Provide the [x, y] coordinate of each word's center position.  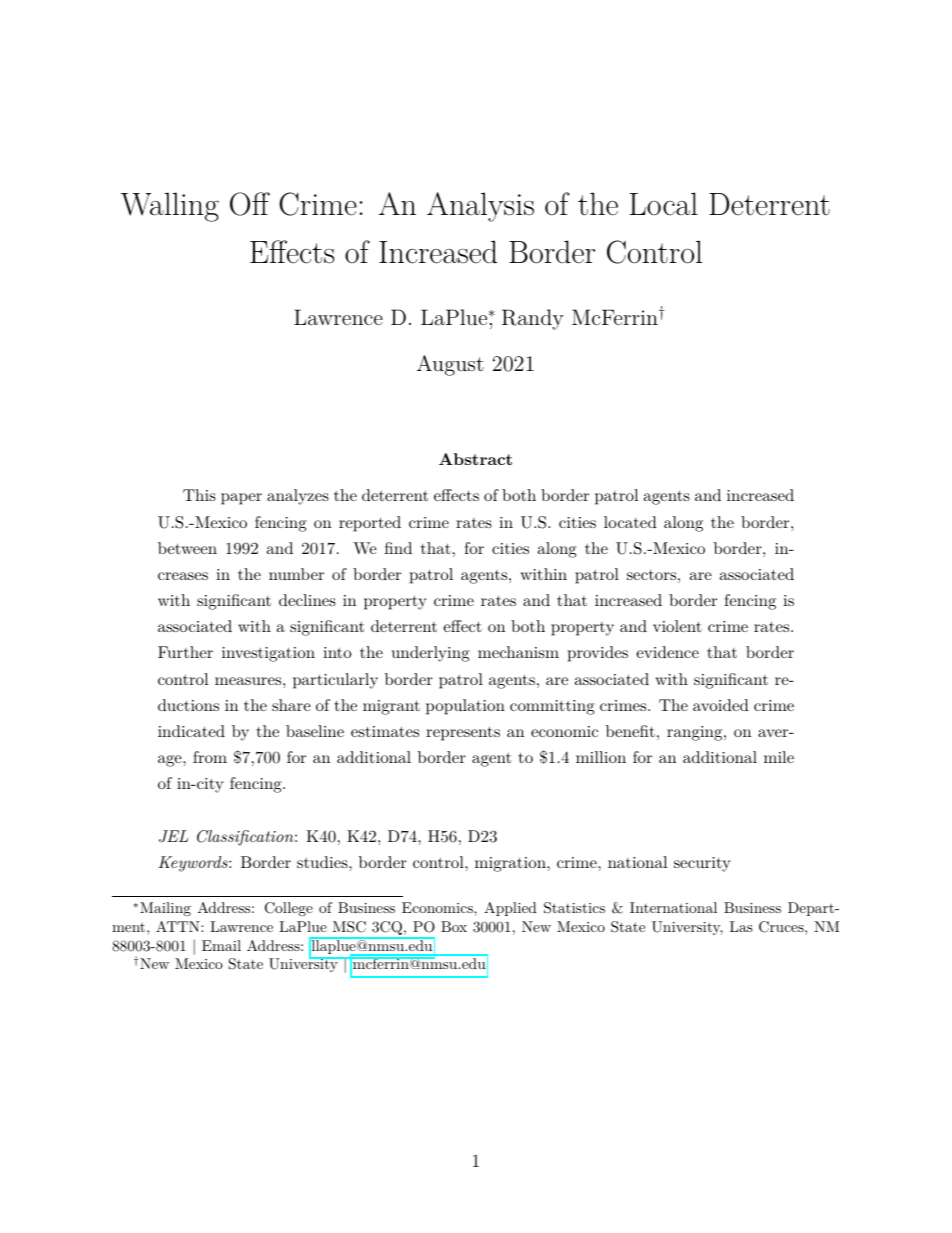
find [398, 548]
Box [454, 926]
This [199, 495]
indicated [191, 731]
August [450, 365]
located [630, 522]
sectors [651, 575]
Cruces [782, 927]
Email [221, 945]
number [296, 574]
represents [463, 733]
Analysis [480, 207]
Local [664, 204]
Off [250, 204]
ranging [694, 733]
